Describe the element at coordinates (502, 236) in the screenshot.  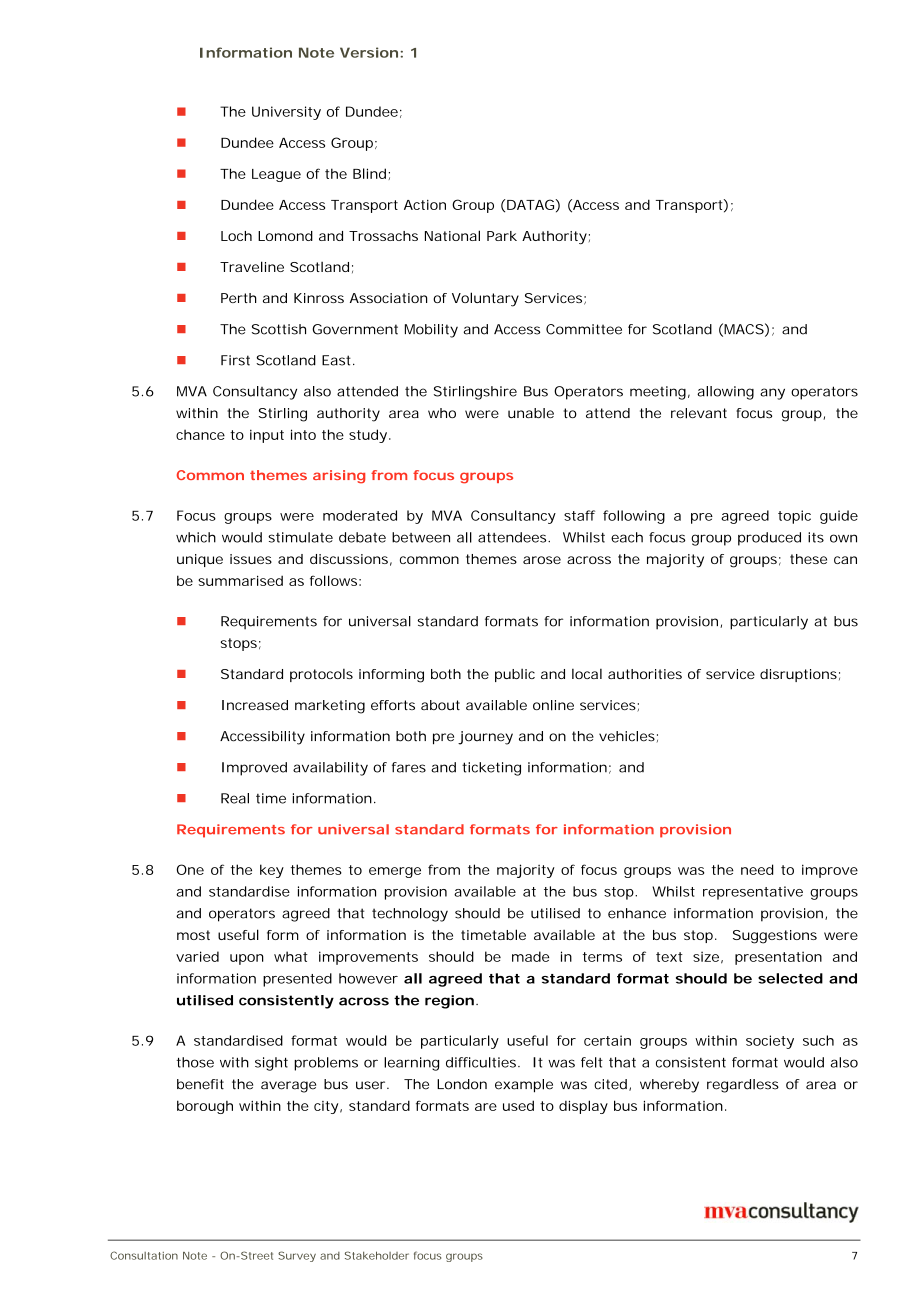
I see `Park` at that location.
